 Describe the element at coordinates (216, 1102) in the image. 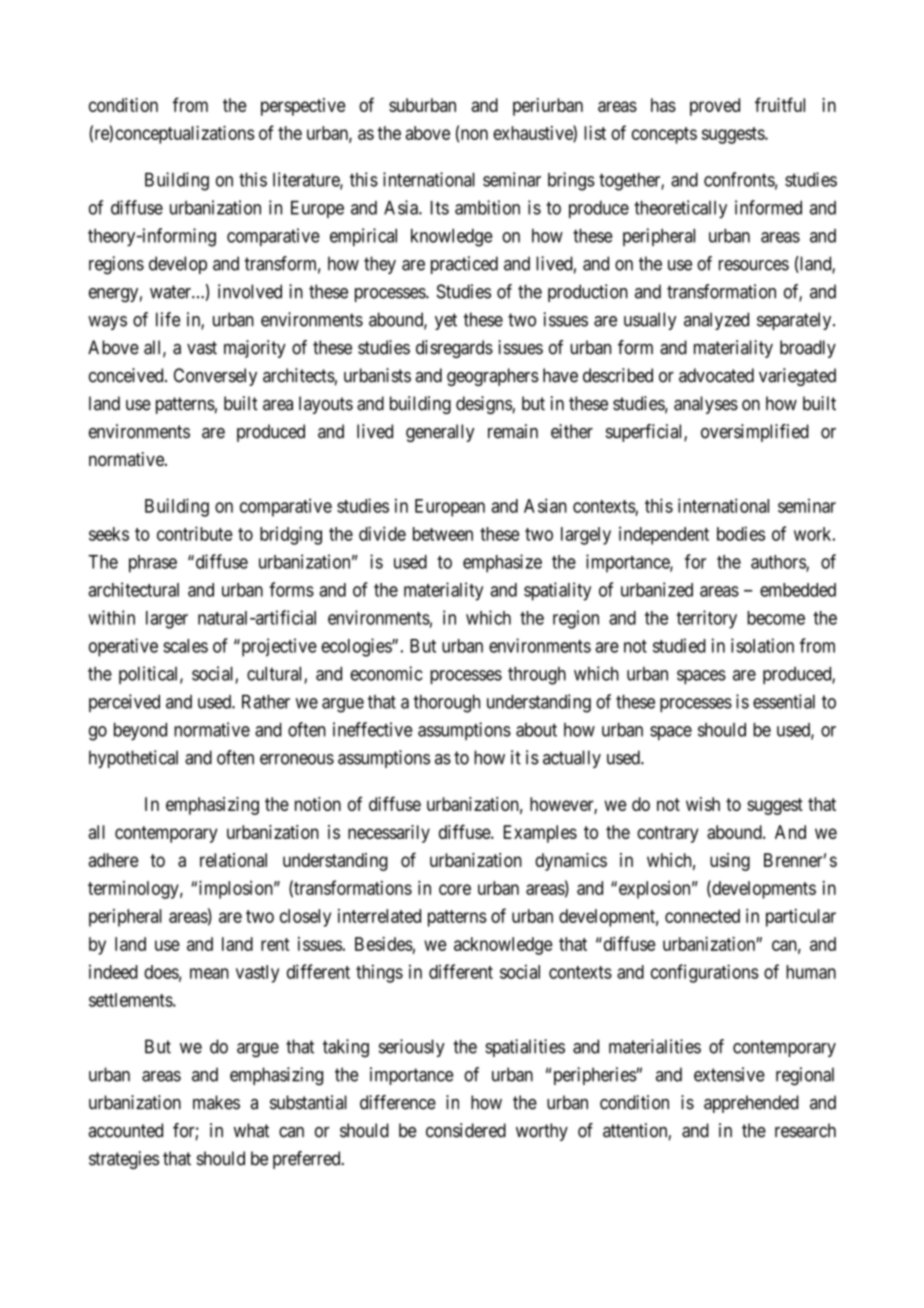

I see `makes` at that location.
